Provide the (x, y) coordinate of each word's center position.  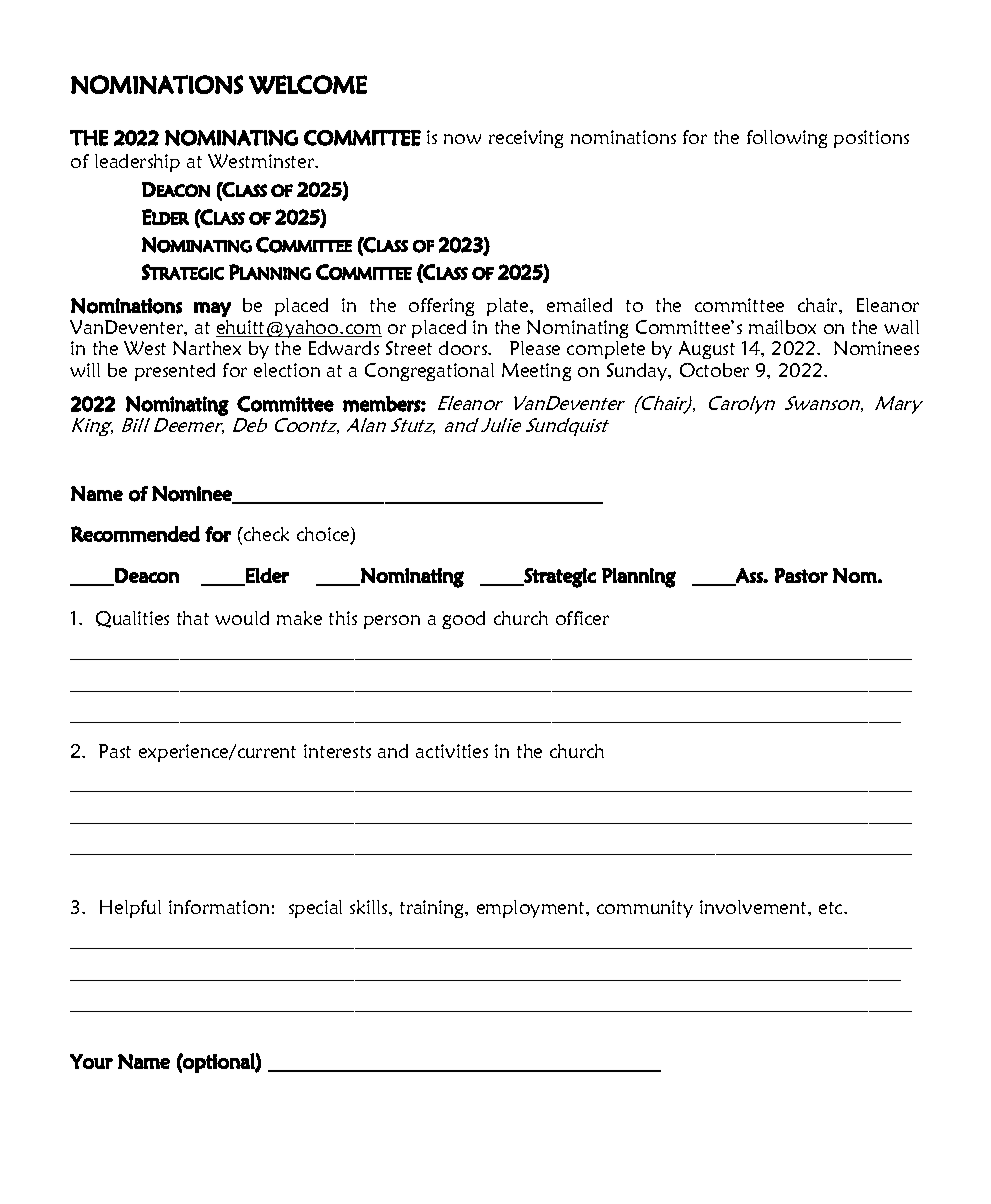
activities (452, 751)
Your (91, 1061)
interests (337, 751)
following (787, 139)
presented (175, 372)
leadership (137, 163)
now (462, 139)
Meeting (536, 372)
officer (582, 618)
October (714, 370)
